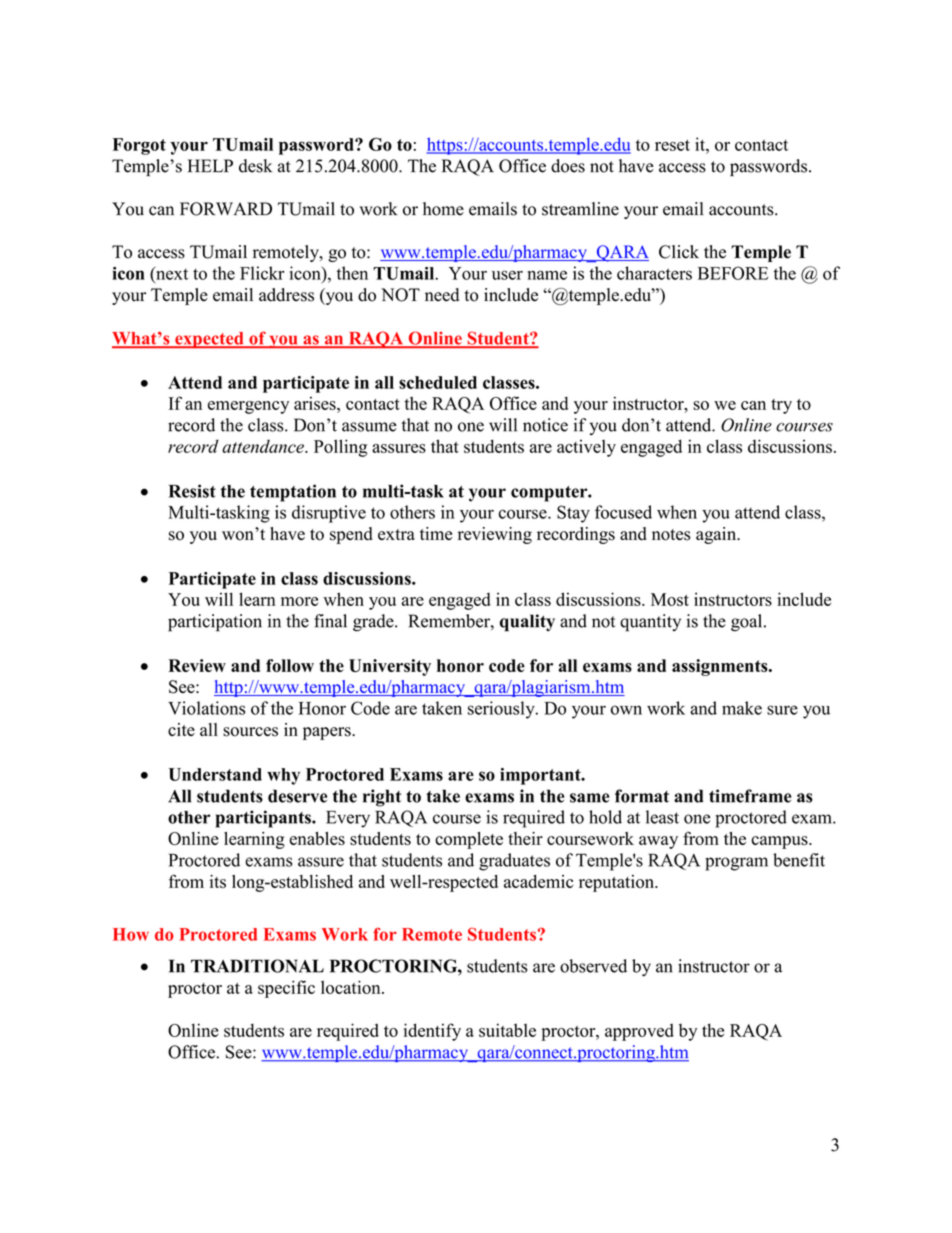 This image has height=1233, width=952. Describe the element at coordinates (443, 209) in the image. I see `home` at that location.
